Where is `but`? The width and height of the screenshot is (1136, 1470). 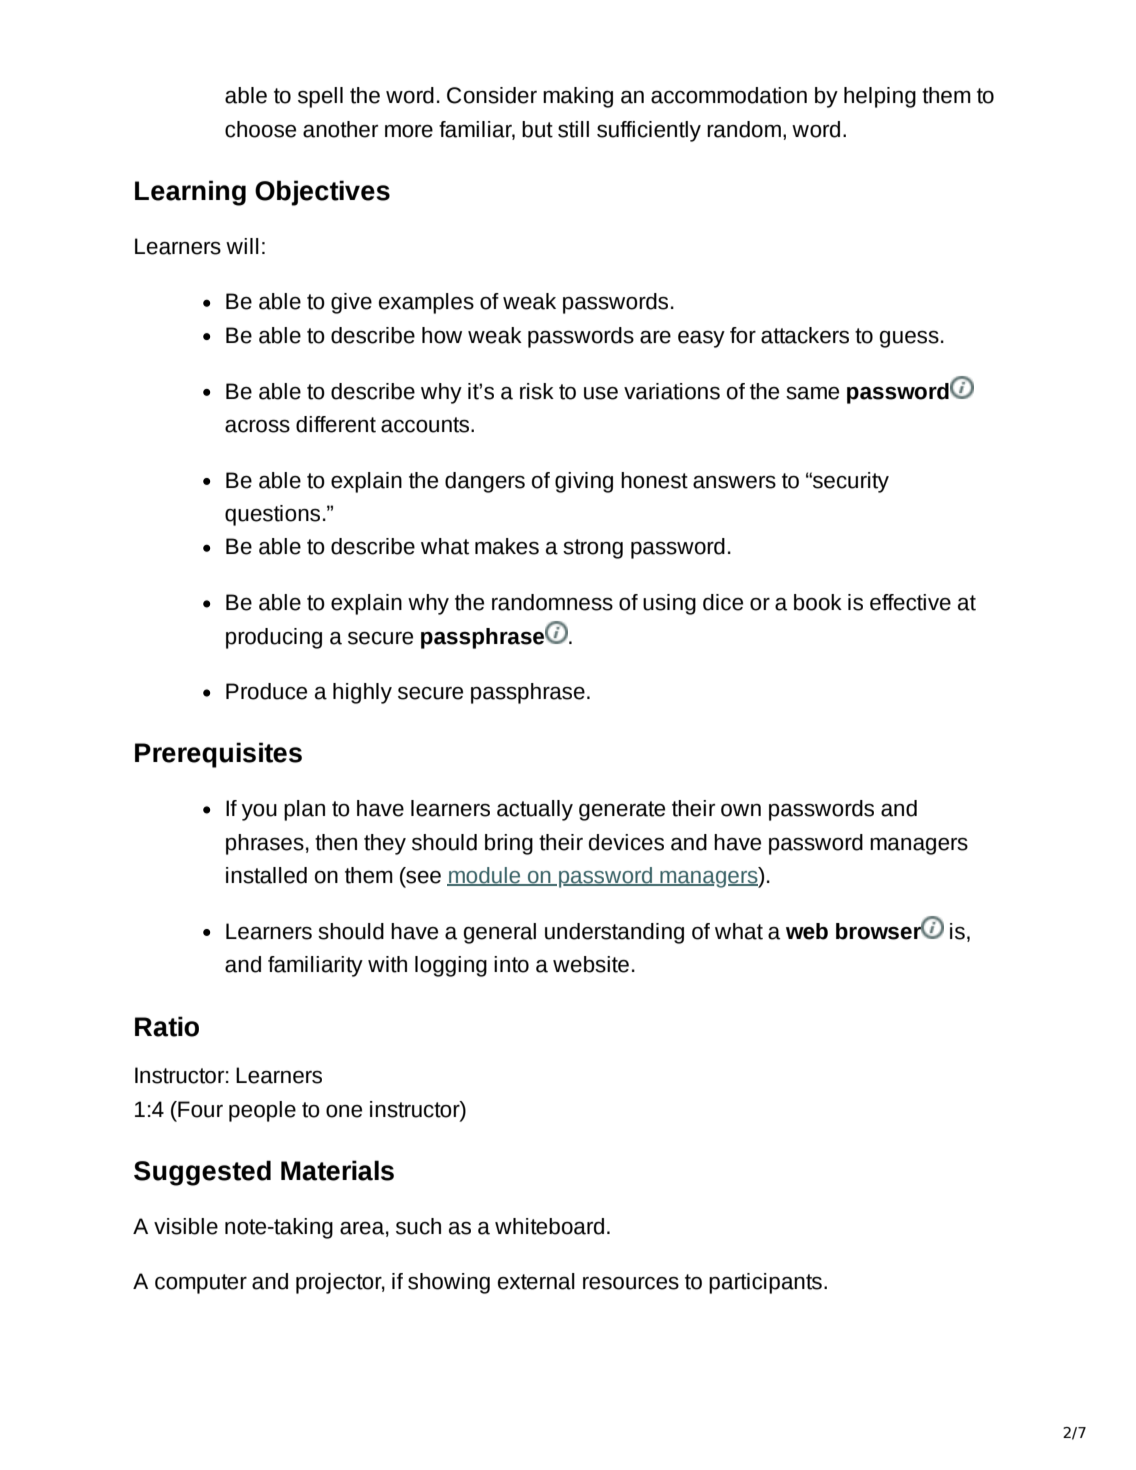
but is located at coordinates (537, 129).
